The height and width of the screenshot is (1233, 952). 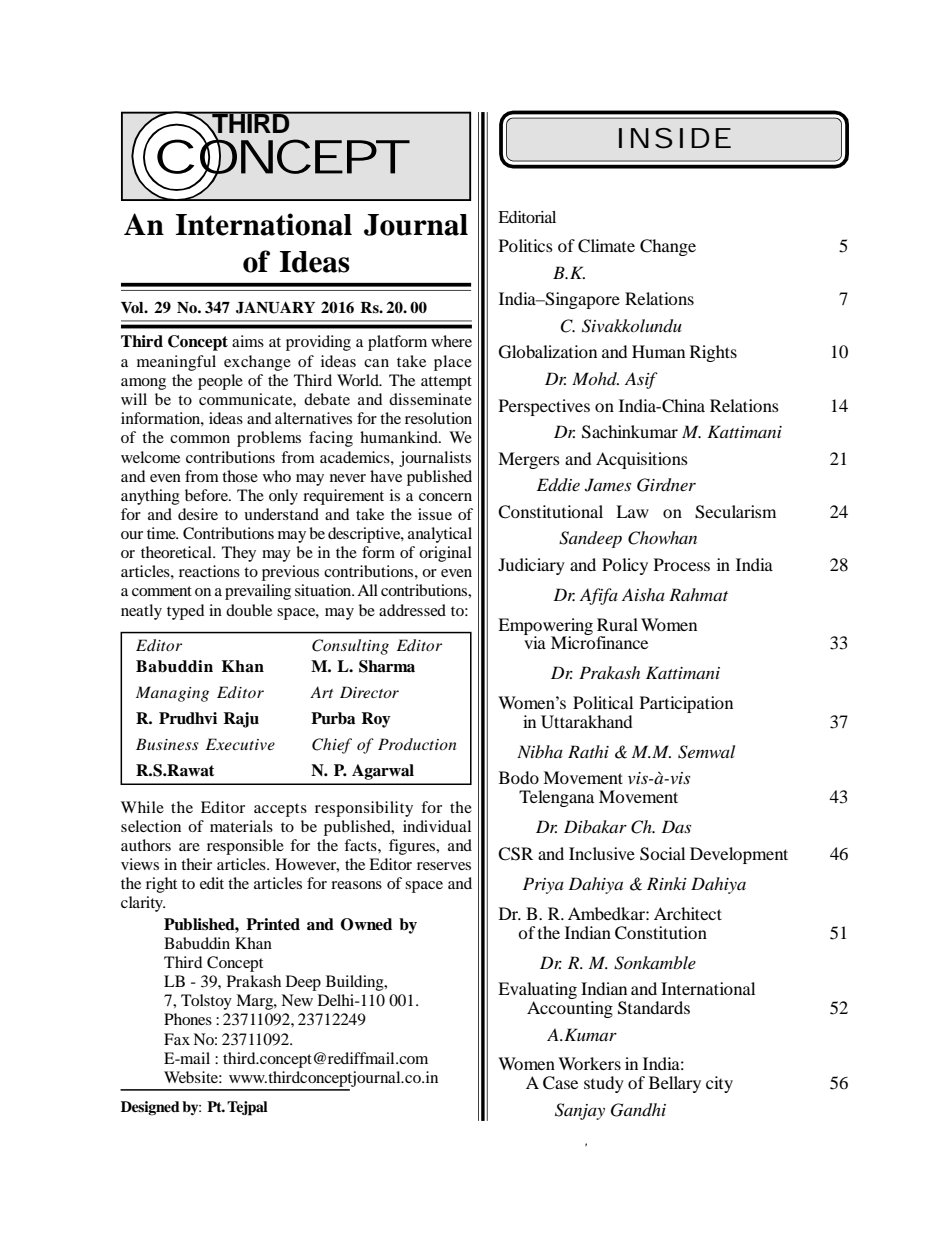 What do you see at coordinates (641, 380) in the screenshot?
I see `Asif` at bounding box center [641, 380].
